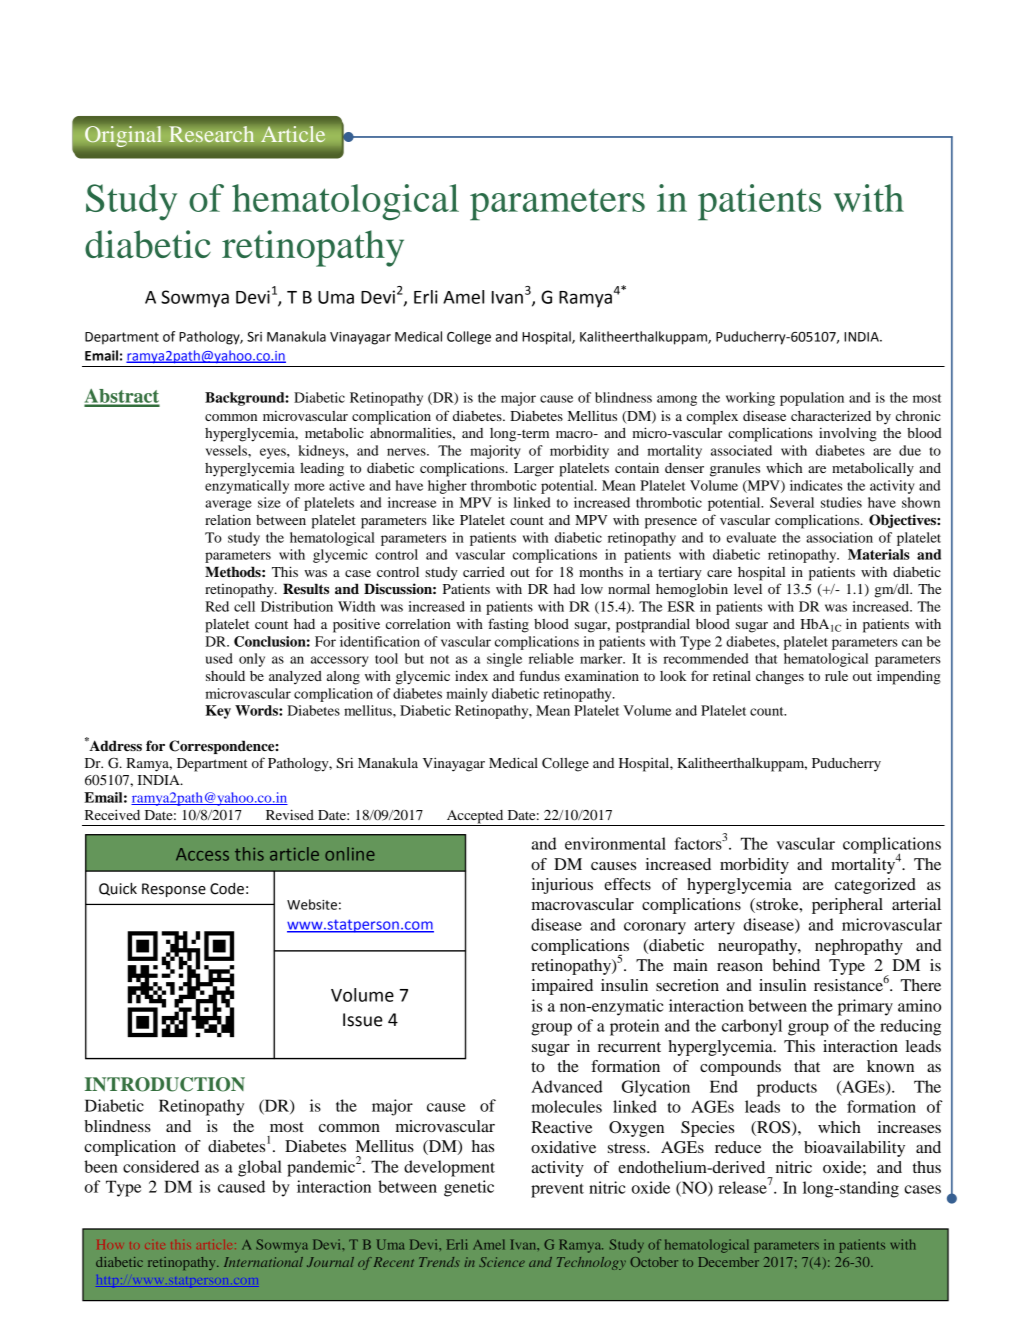 The image size is (1026, 1327). What do you see at coordinates (502, 1262) in the page?
I see `Science` at bounding box center [502, 1262].
